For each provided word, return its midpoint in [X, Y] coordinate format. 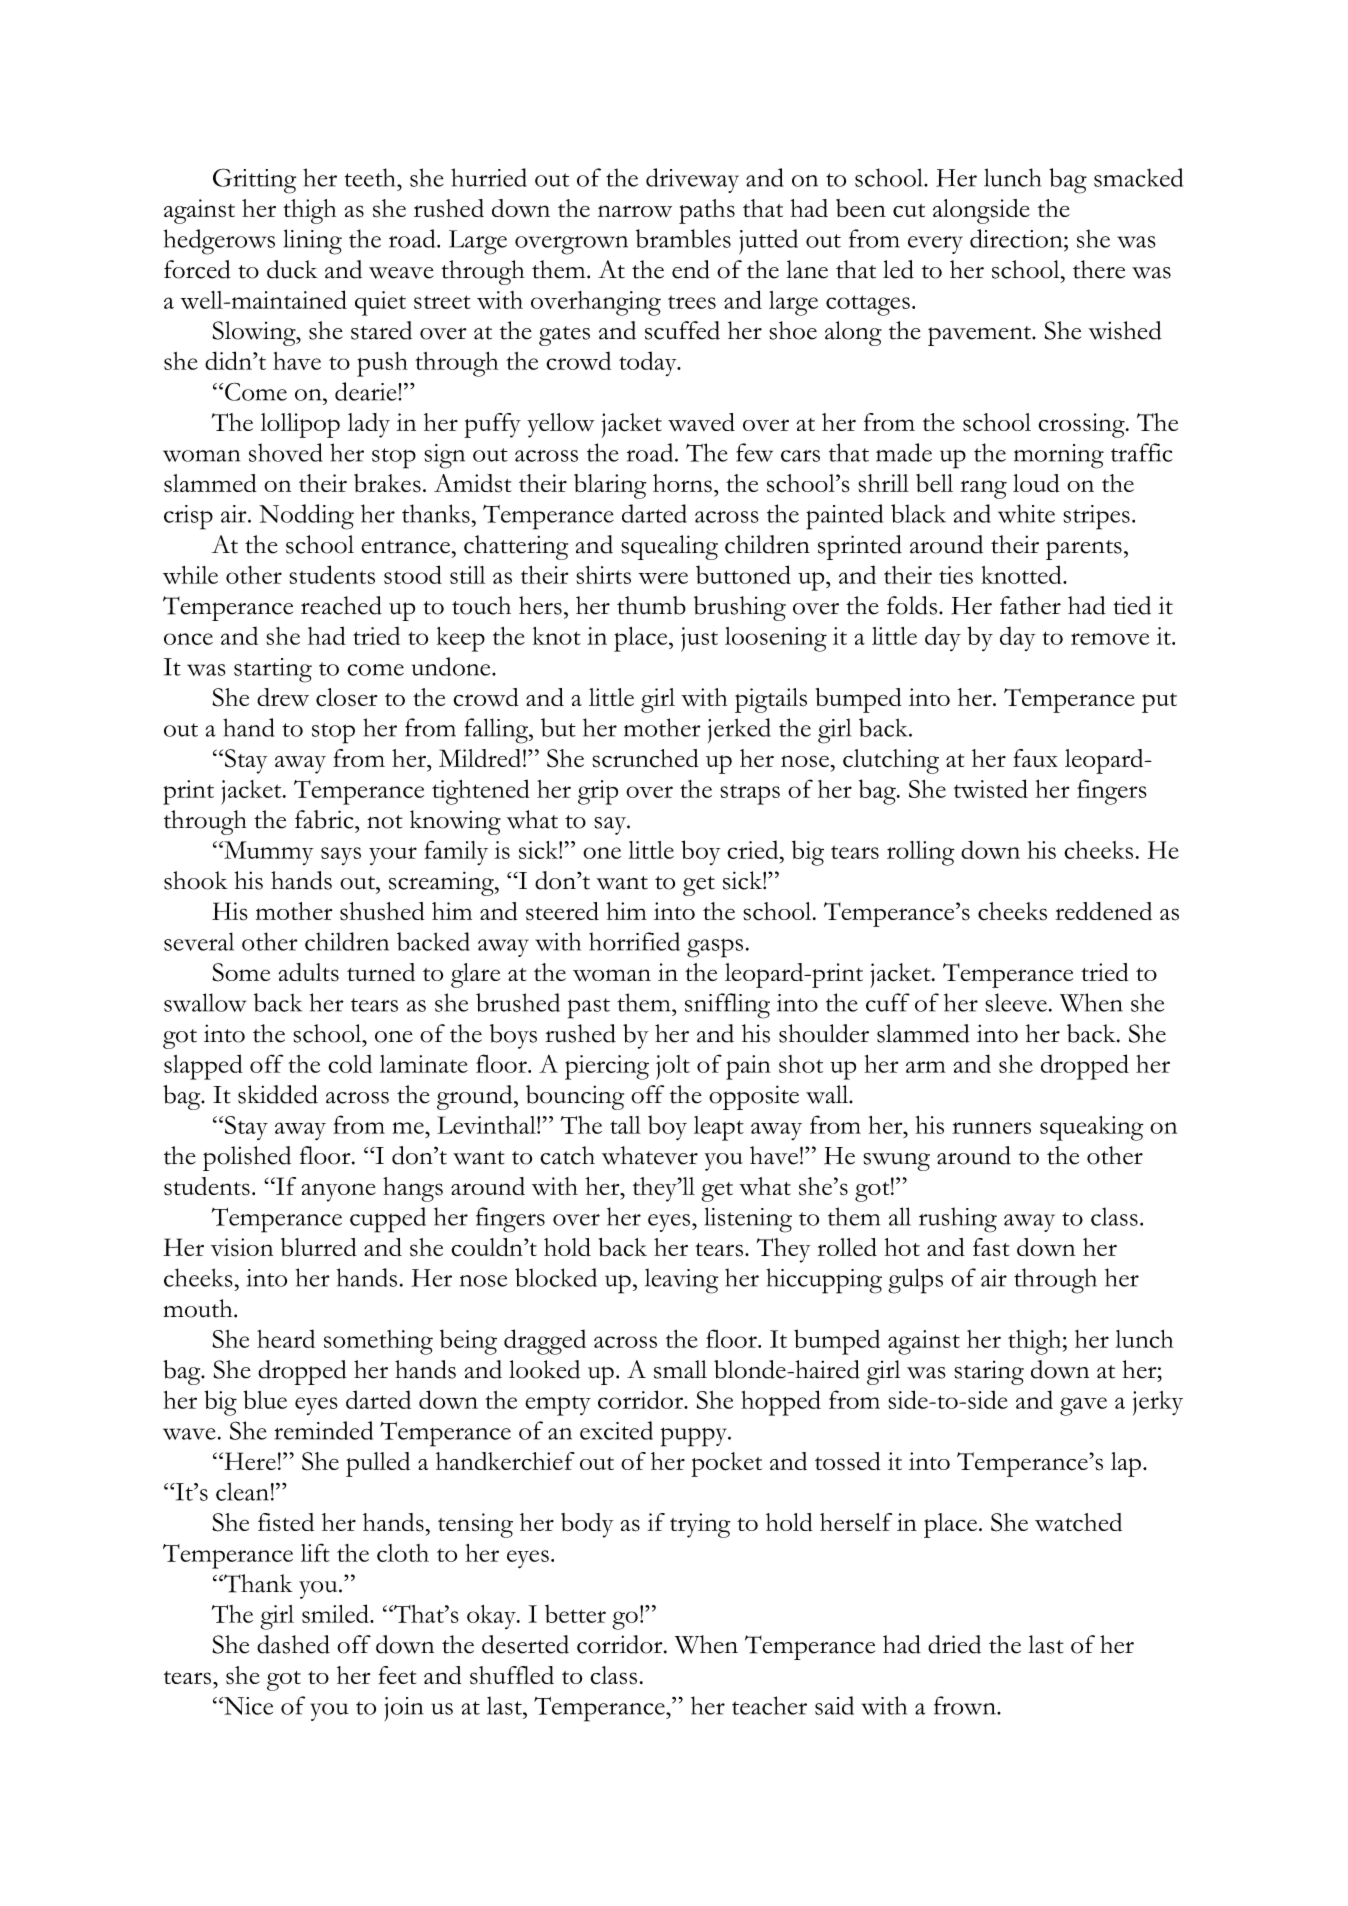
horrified [634, 941]
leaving [681, 1281]
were [663, 578]
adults [309, 972]
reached [341, 605]
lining [313, 242]
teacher [769, 1705]
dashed [293, 1644]
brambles [683, 238]
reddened [1103, 911]
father [1030, 605]
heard [286, 1338]
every [935, 245]
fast [991, 1247]
